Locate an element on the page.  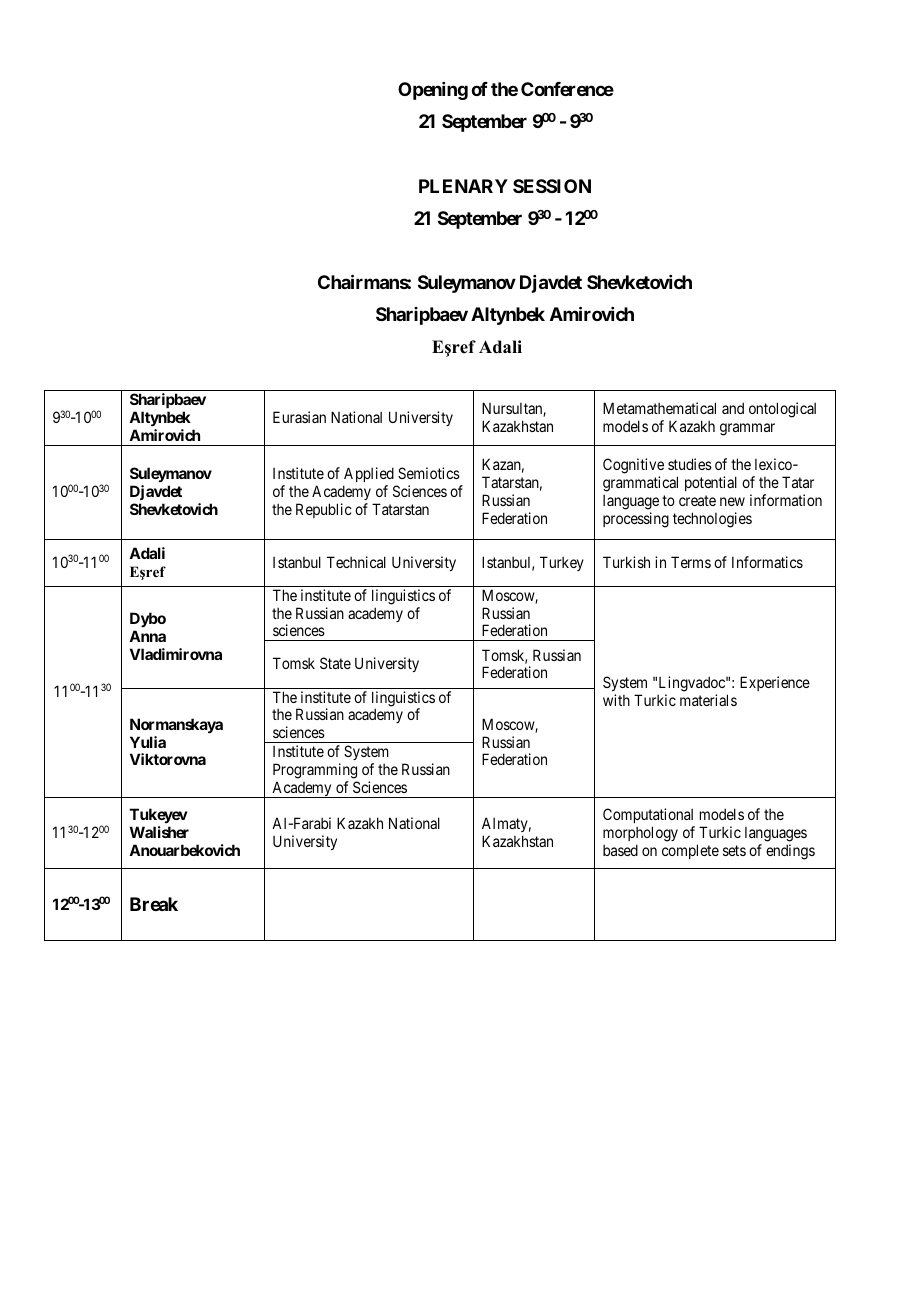
Conference is located at coordinates (567, 89).
